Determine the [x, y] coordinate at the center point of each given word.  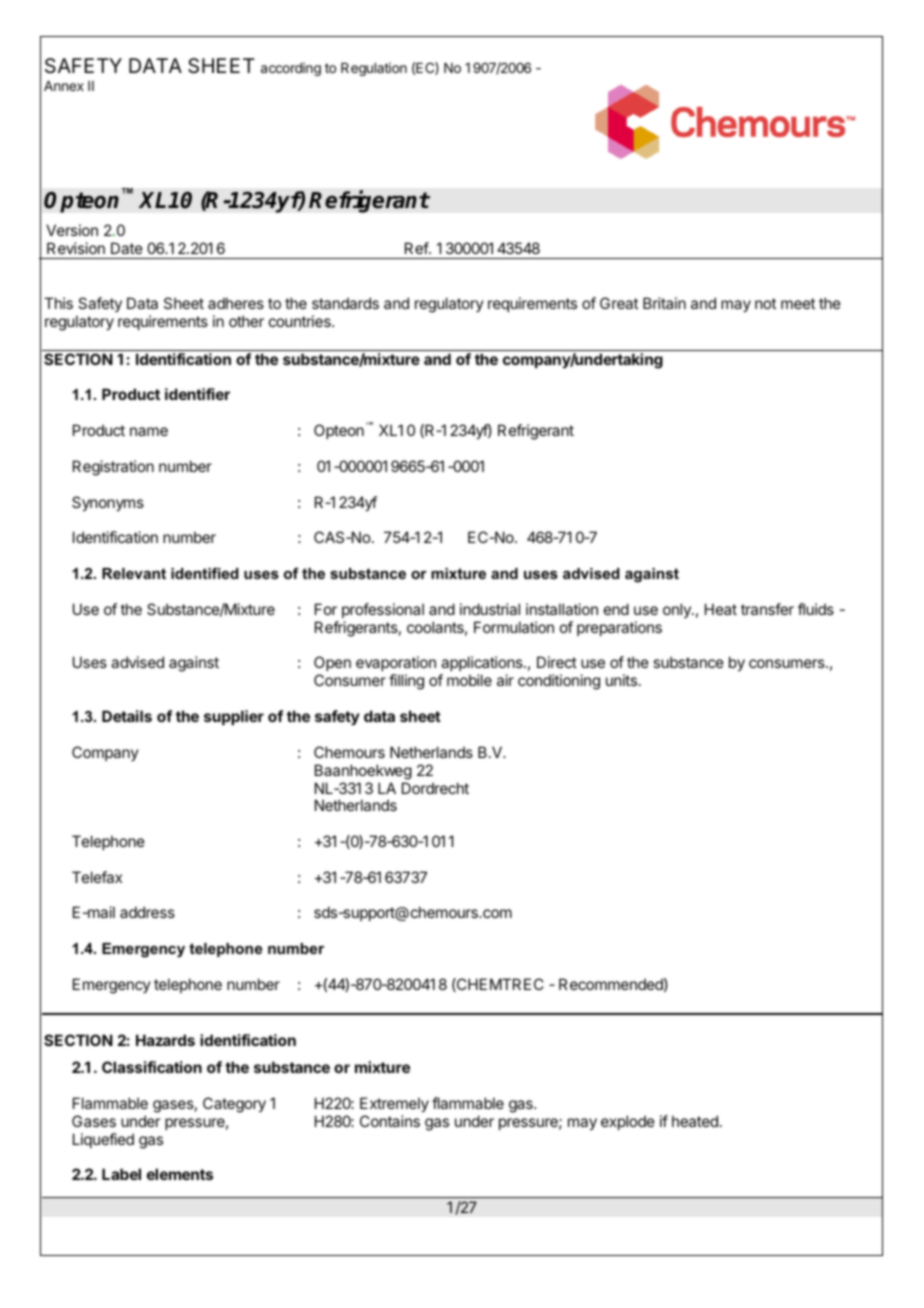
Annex [64, 86]
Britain [664, 303]
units [621, 680]
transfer [767, 609]
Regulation [374, 69]
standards [345, 303]
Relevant [134, 573]
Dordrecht [435, 788]
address [147, 912]
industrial [490, 609]
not [765, 303]
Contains [390, 1121]
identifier [197, 394]
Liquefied [103, 1140]
